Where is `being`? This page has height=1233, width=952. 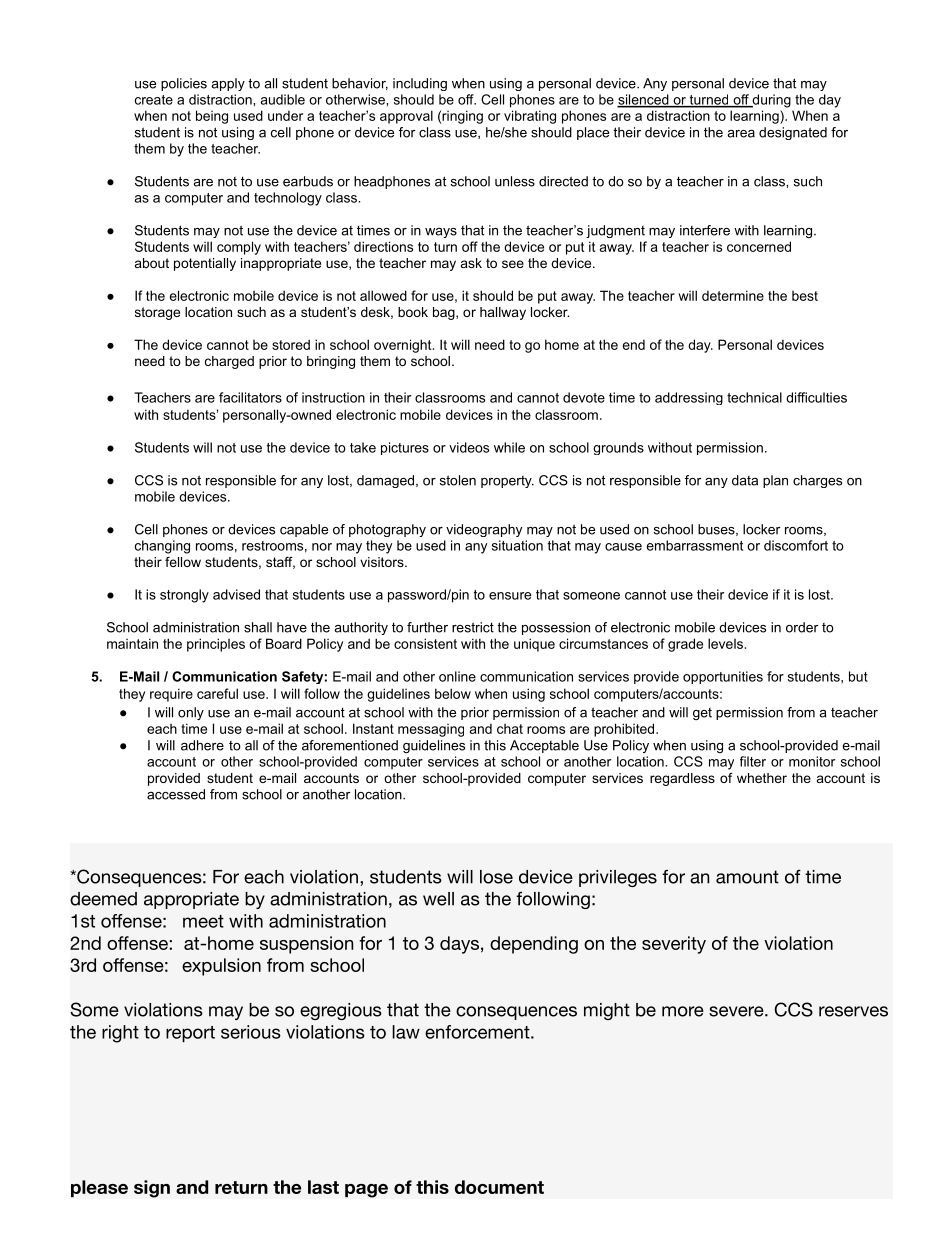 being is located at coordinates (212, 117).
